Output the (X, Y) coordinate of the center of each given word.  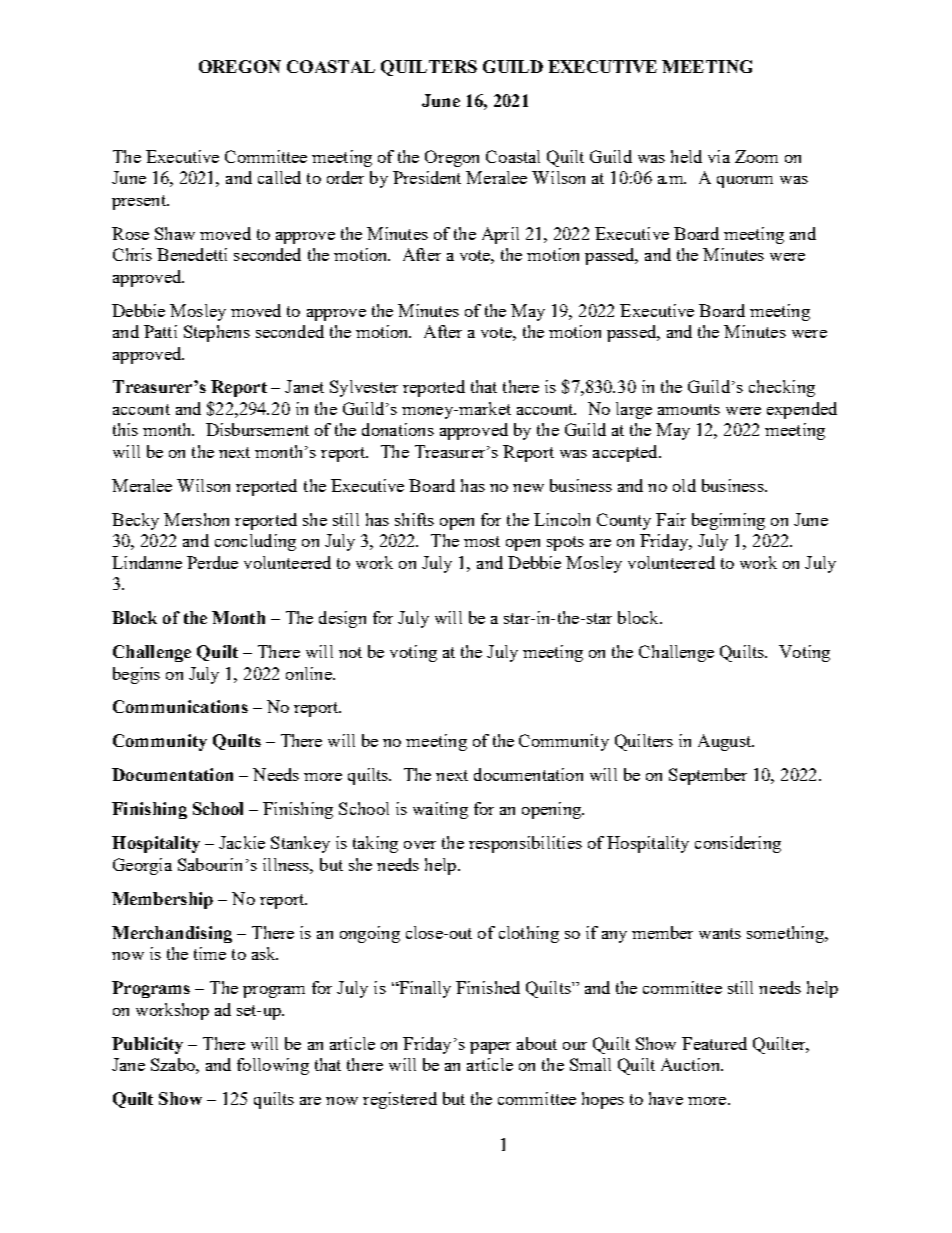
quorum (745, 182)
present (140, 202)
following (273, 1066)
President (427, 177)
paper (490, 1048)
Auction (692, 1064)
